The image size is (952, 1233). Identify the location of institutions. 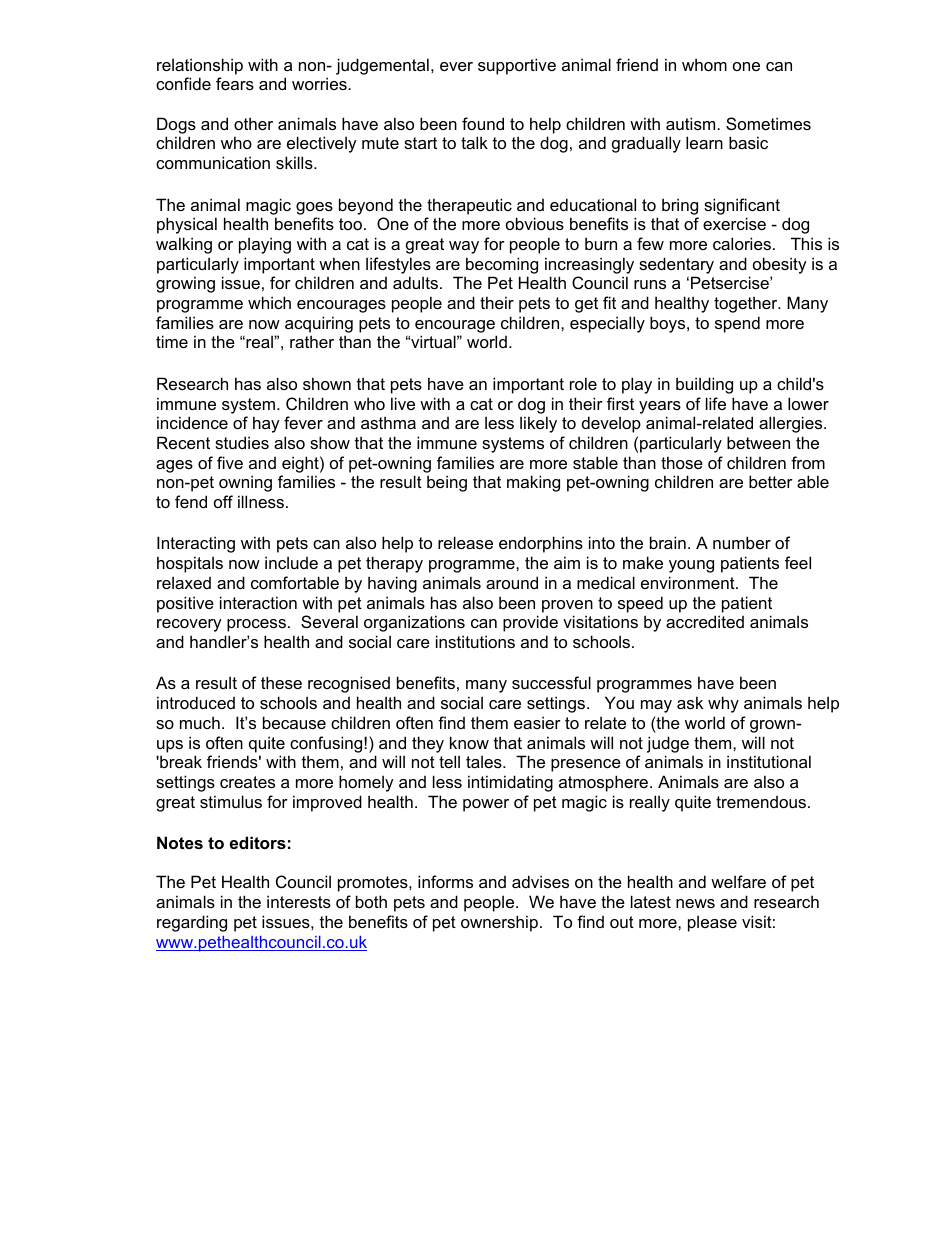
(475, 641).
